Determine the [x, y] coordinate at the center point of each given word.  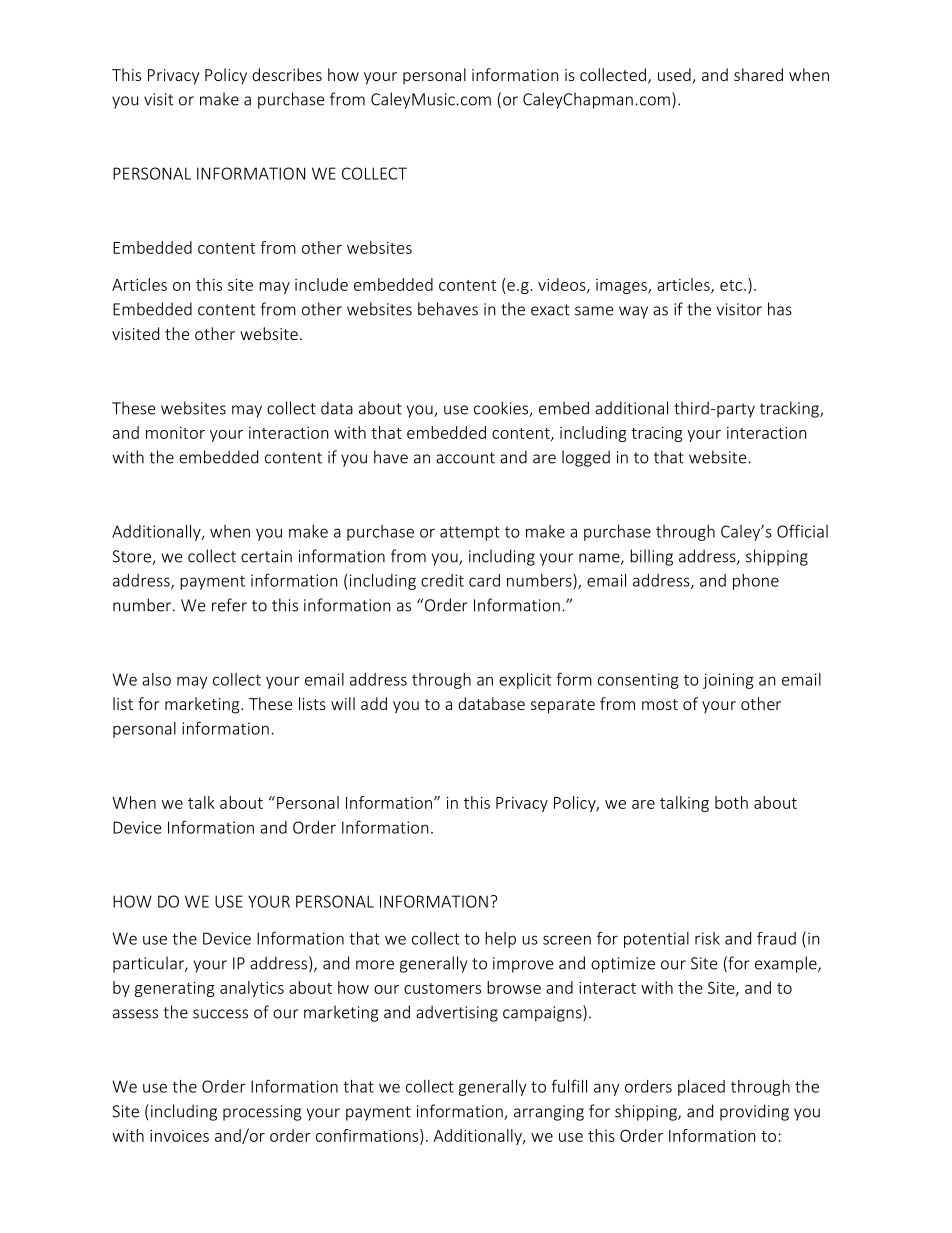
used [674, 74]
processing [262, 1113]
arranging [549, 1113]
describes [287, 74]
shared [758, 74]
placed [701, 1088]
